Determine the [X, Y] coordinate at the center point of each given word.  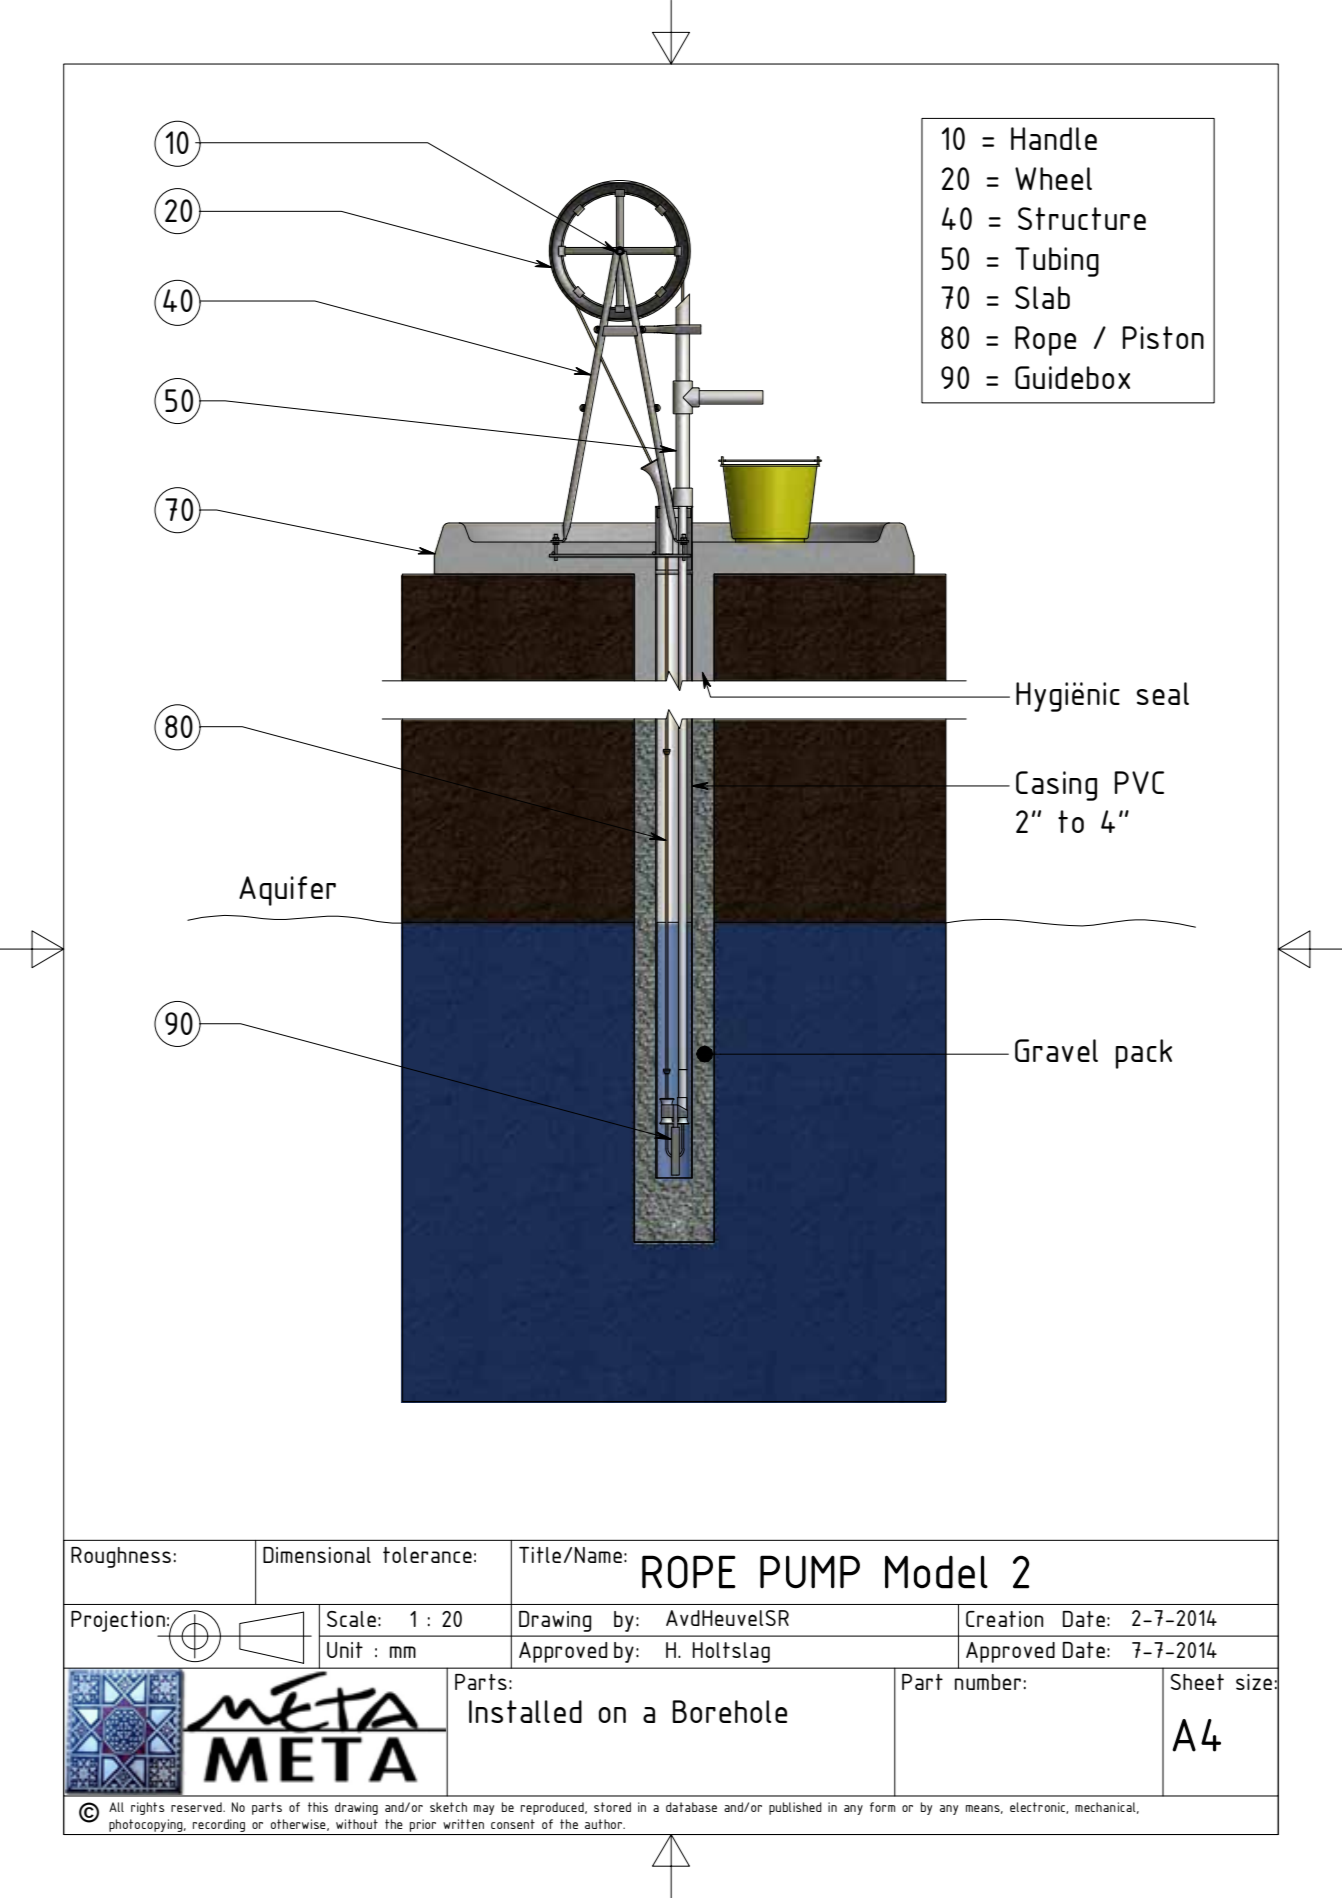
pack [1144, 1054]
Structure [1082, 218]
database [691, 1807]
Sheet [1197, 1682]
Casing [1056, 786]
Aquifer [287, 891]
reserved [197, 1807]
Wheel [1053, 178]
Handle [1054, 138]
